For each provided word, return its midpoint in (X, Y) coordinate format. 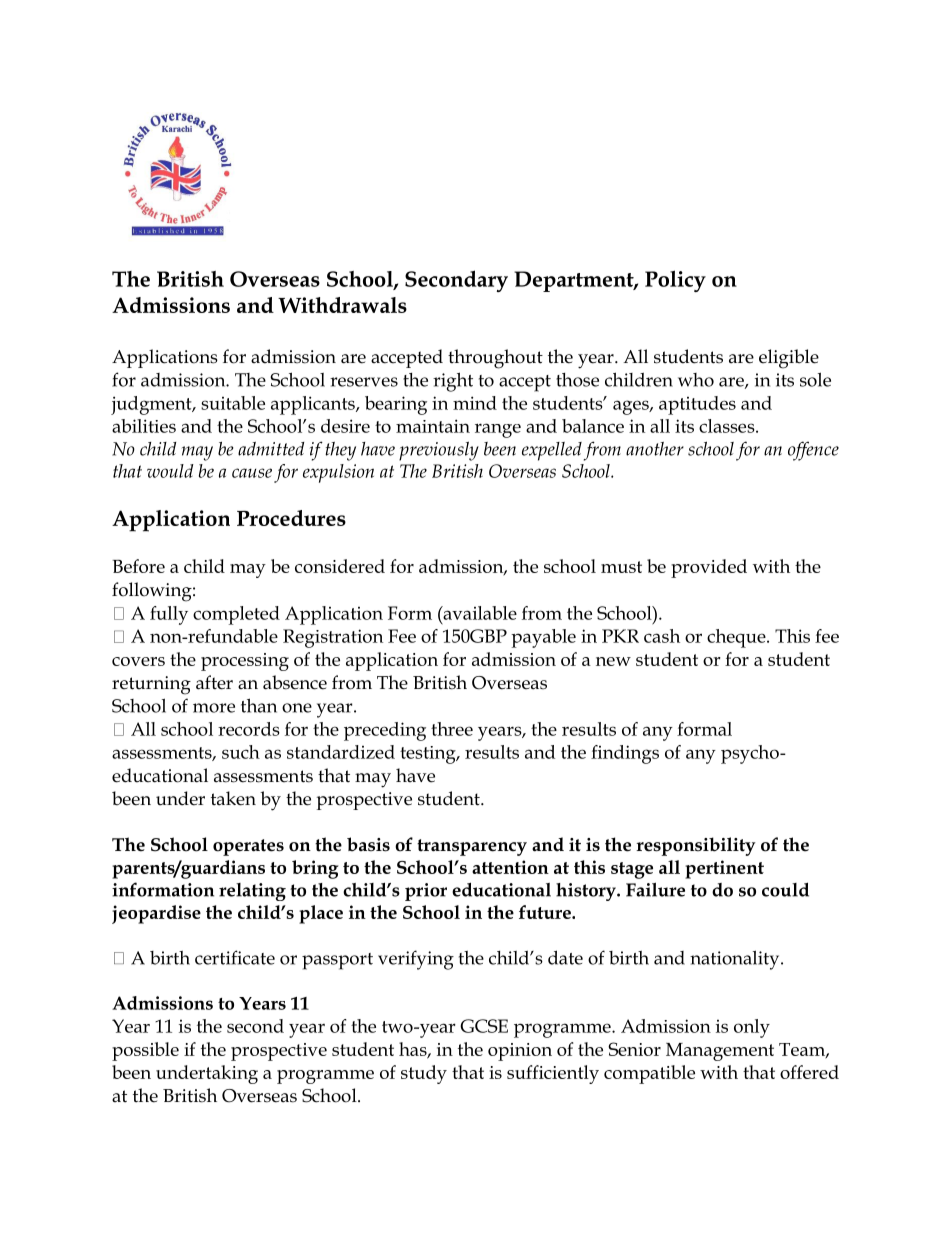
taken (233, 798)
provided (709, 568)
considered (340, 566)
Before (138, 566)
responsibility (696, 846)
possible (145, 1051)
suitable (233, 403)
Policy (675, 281)
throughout (495, 359)
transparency (472, 847)
